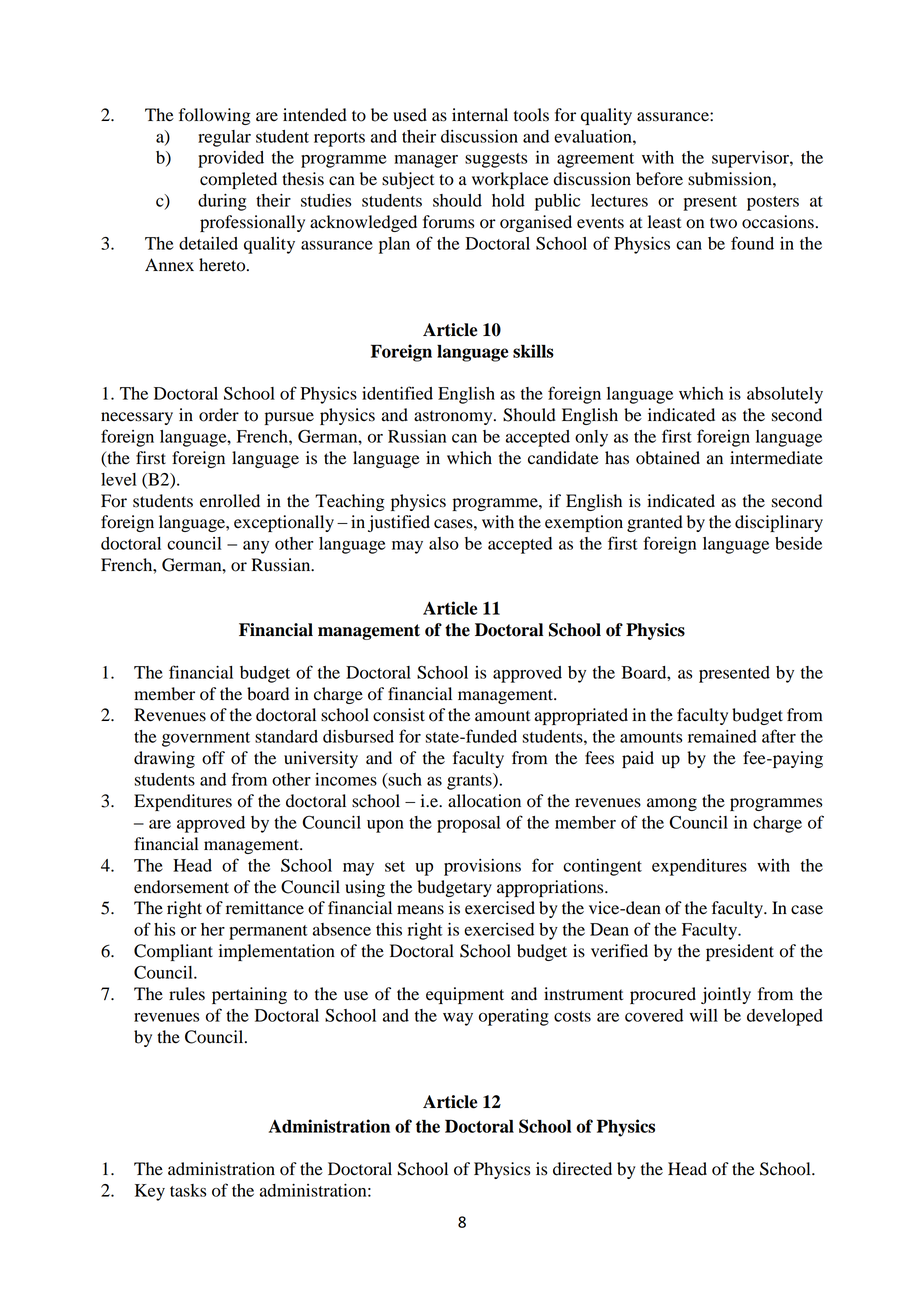 Image resolution: width=924 pixels, height=1308 pixels. What do you see at coordinates (444, 543) in the document?
I see `also` at bounding box center [444, 543].
